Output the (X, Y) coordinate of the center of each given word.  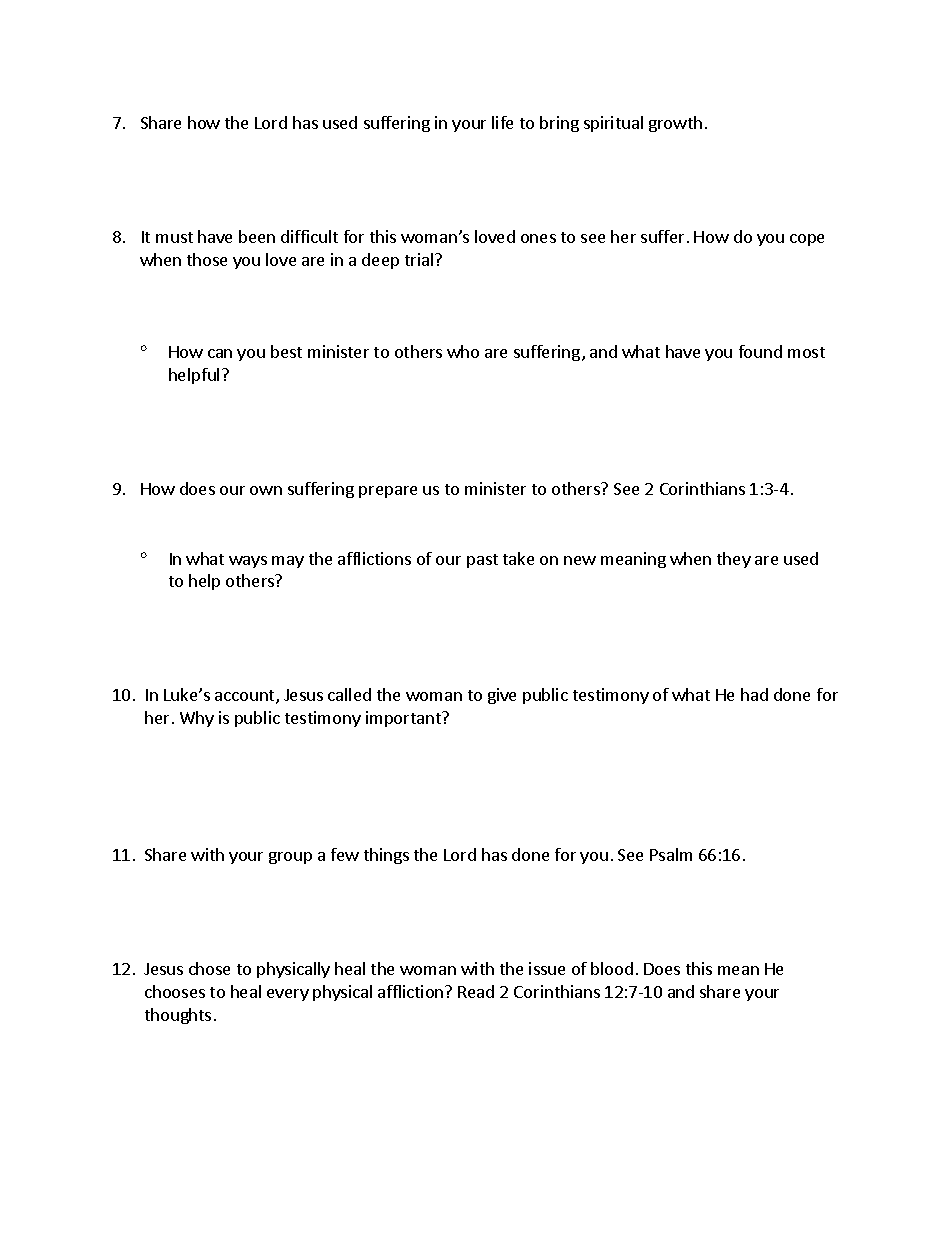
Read (476, 991)
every (288, 995)
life (502, 122)
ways (248, 562)
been (257, 236)
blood (612, 968)
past (482, 561)
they (734, 560)
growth (675, 124)
